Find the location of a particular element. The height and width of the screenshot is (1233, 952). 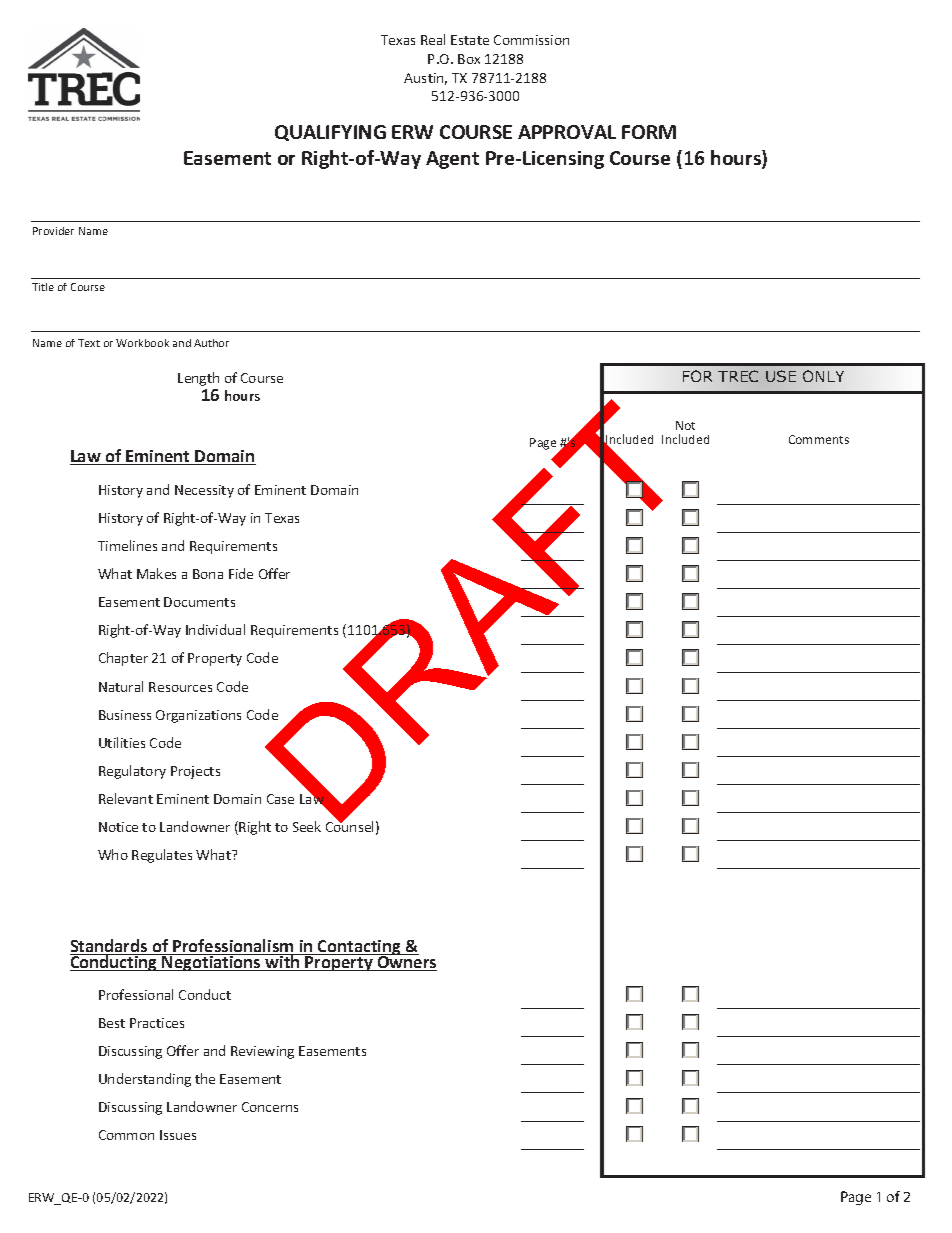

QUALIFYING is located at coordinates (330, 133).
